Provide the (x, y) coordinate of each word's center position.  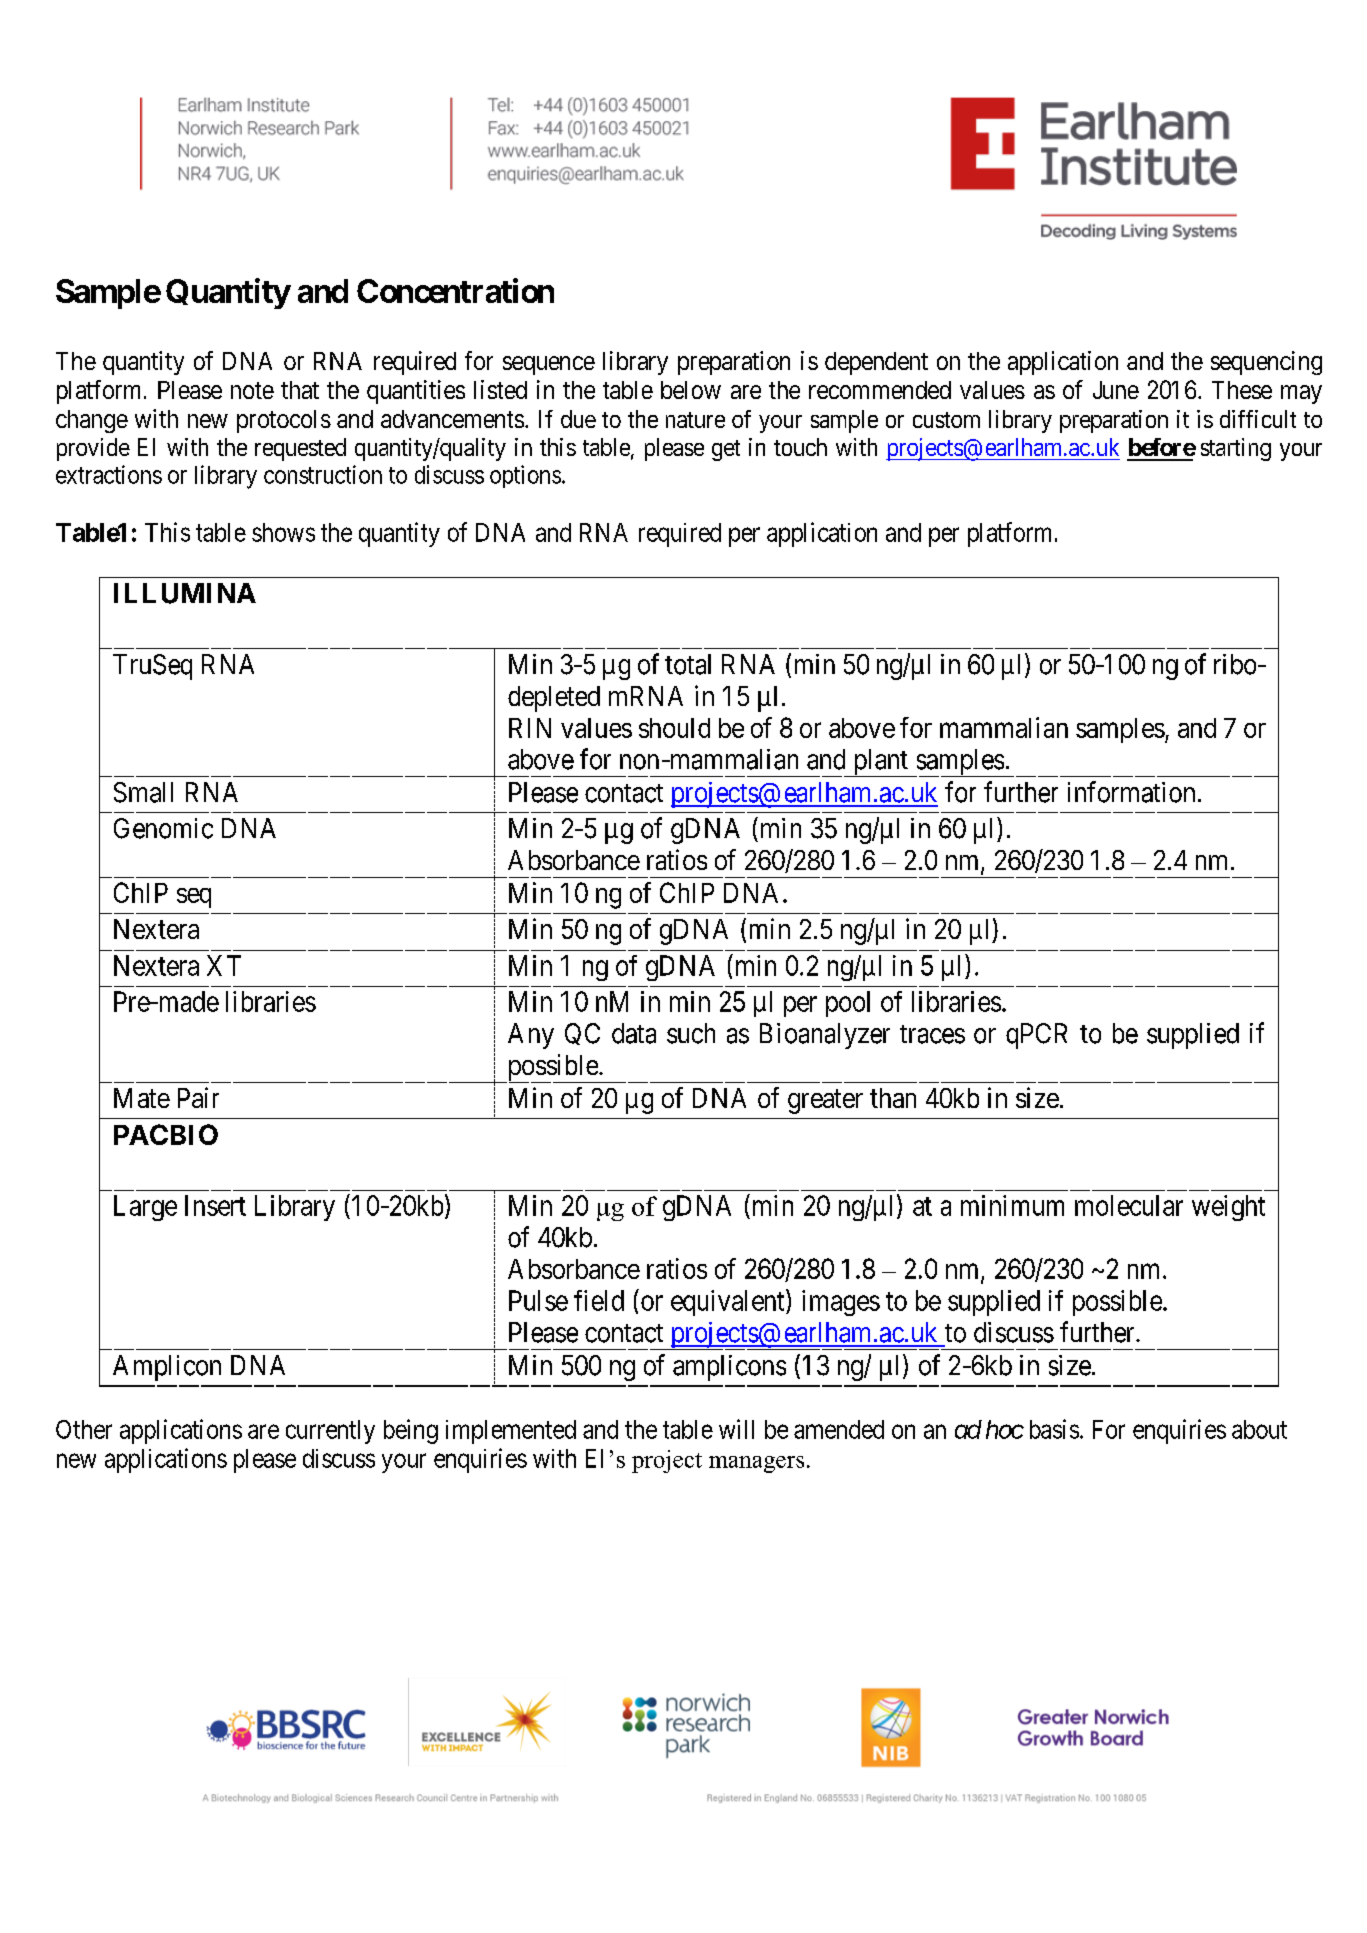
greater (825, 1102)
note (252, 390)
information (1131, 792)
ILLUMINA (185, 593)
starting (1236, 449)
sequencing (1266, 363)
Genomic (163, 828)
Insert (215, 1205)
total (688, 664)
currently (330, 1432)
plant (881, 763)
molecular (1129, 1205)
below (691, 390)
